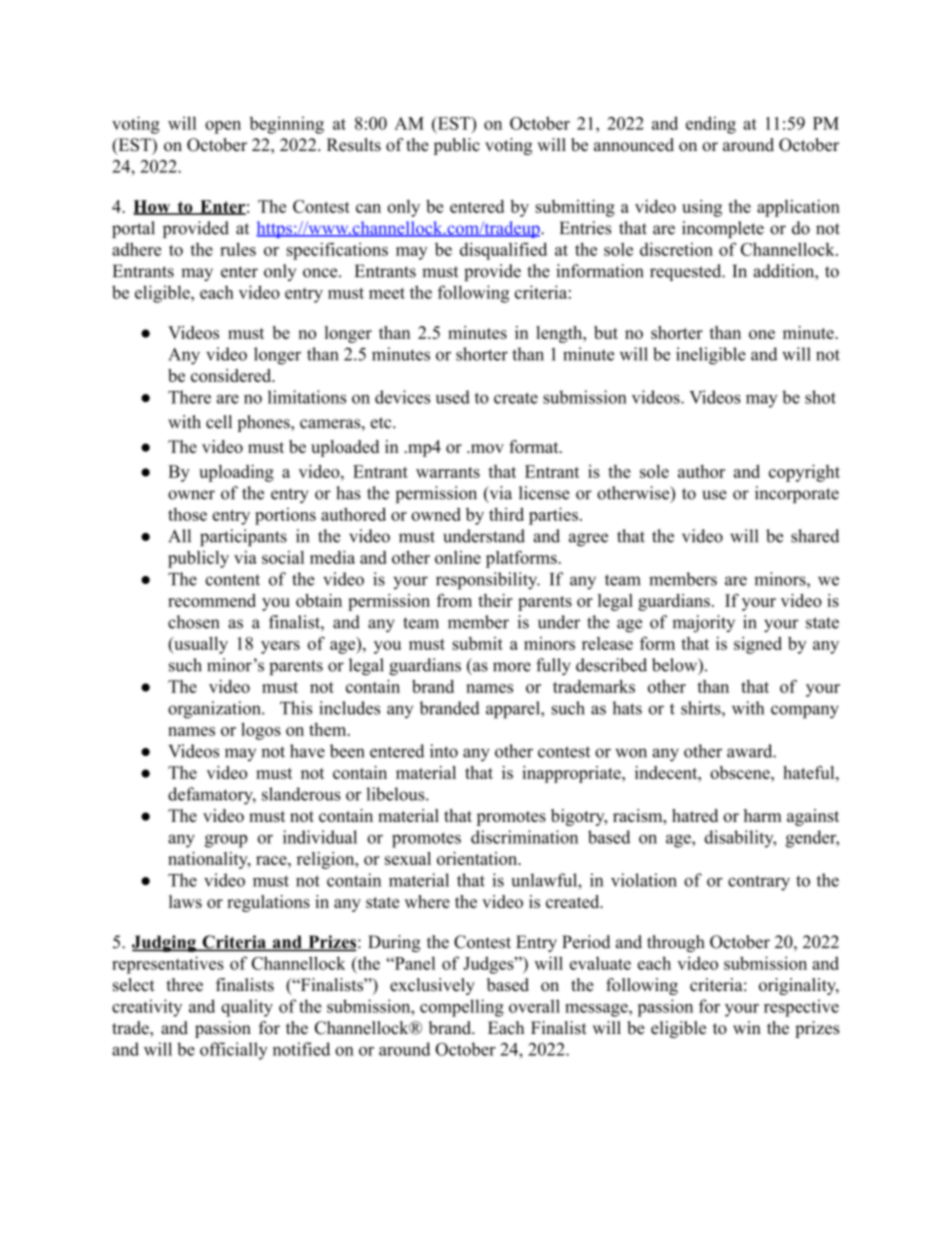 The height and width of the screenshot is (1233, 952). Describe the element at coordinates (703, 624) in the screenshot. I see `majority` at that location.
